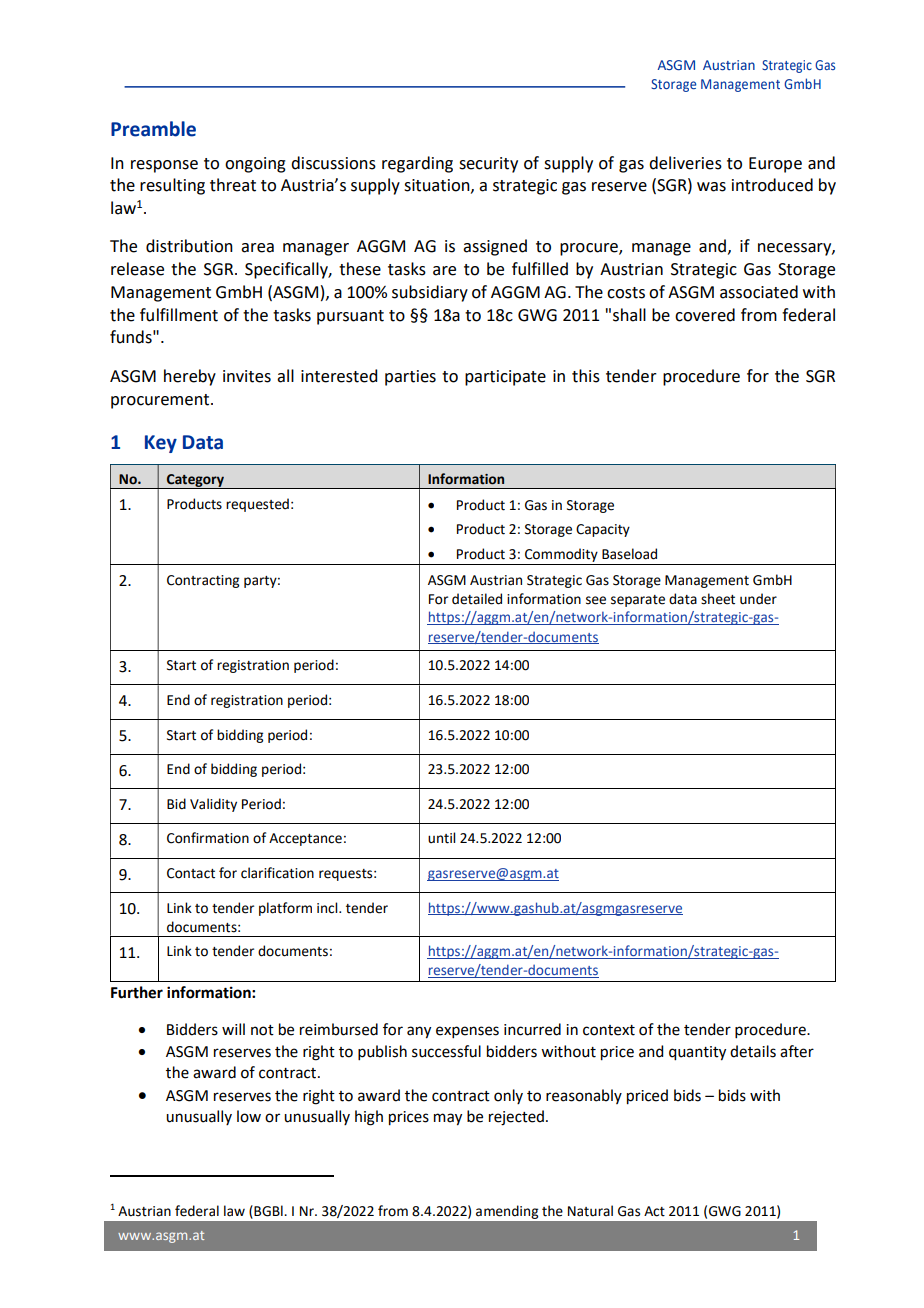  Describe the element at coordinates (213, 805) in the screenshot. I see `Validity` at that location.
